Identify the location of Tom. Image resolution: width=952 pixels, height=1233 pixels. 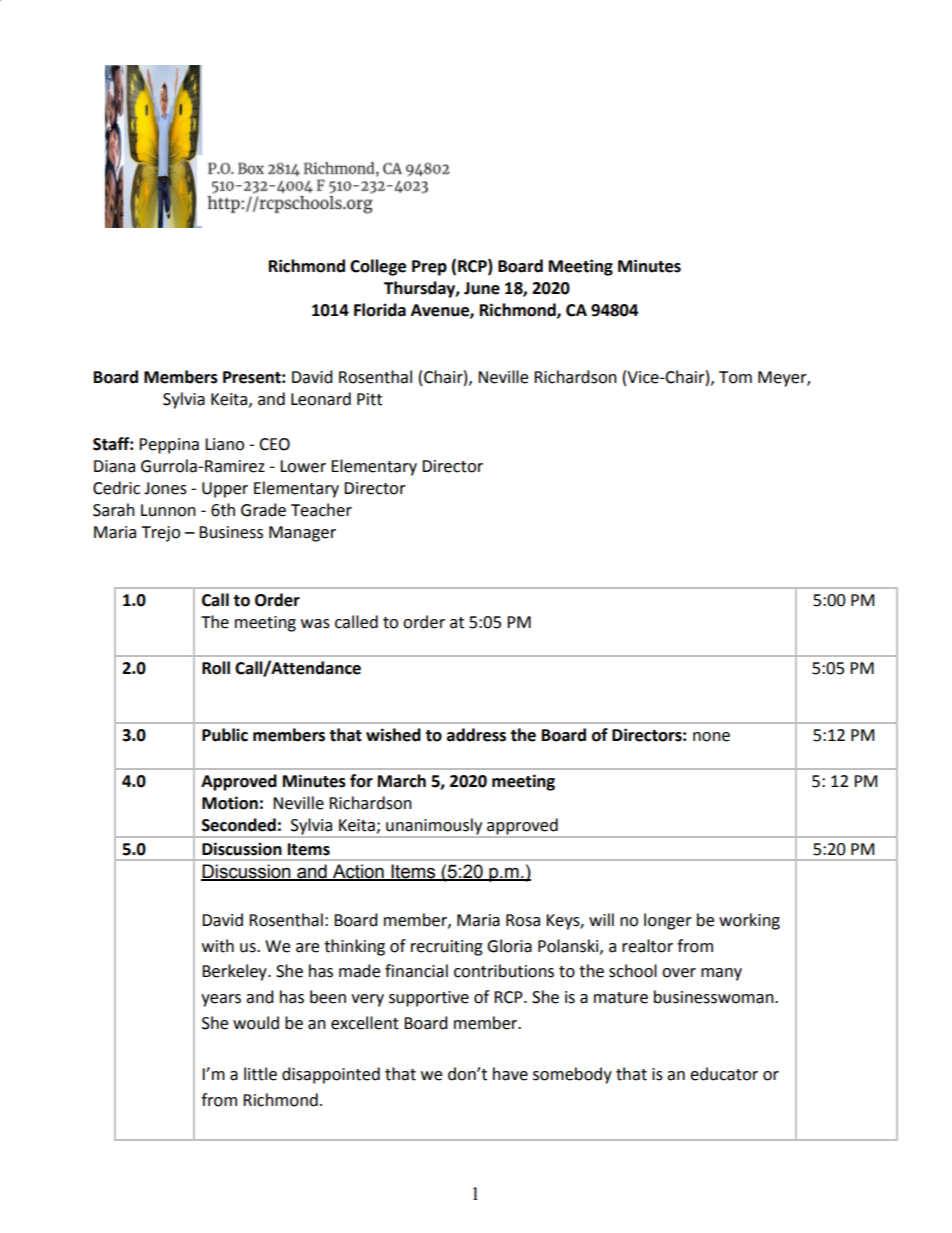
(735, 377).
